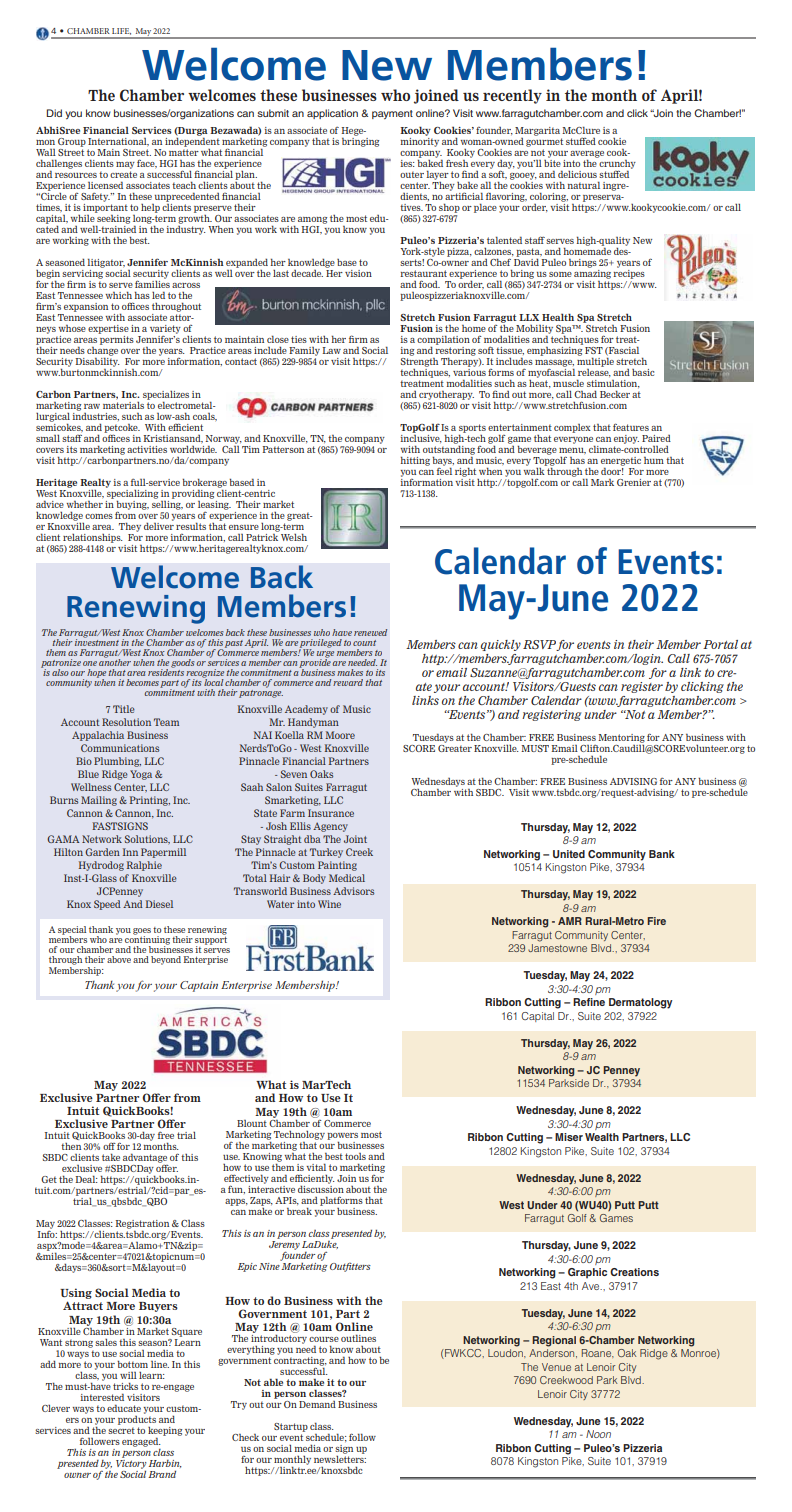 The width and height of the screenshot is (792, 1512). I want to click on powers, so click(342, 1137).
